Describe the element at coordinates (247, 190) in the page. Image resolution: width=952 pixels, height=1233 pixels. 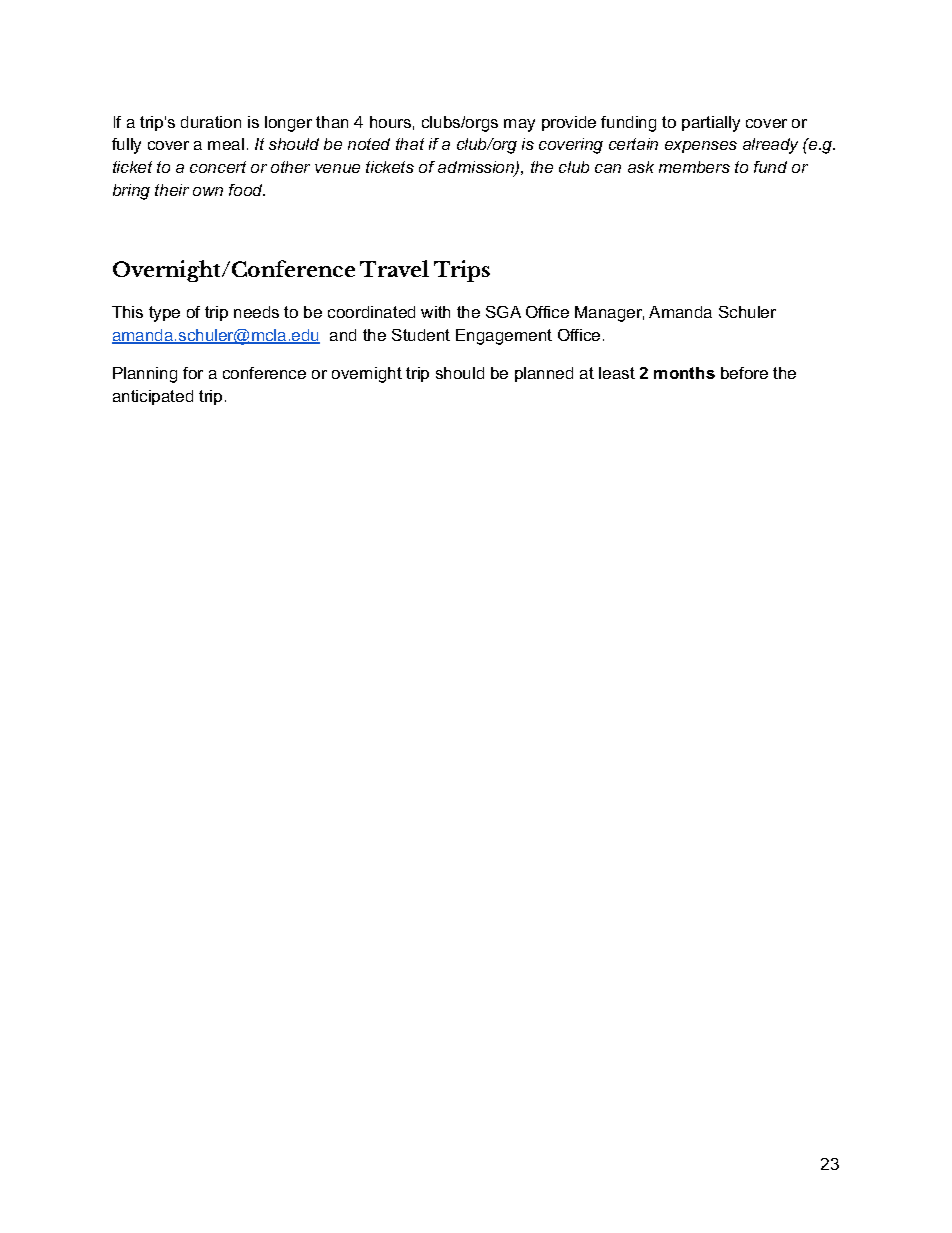
I see `food` at that location.
